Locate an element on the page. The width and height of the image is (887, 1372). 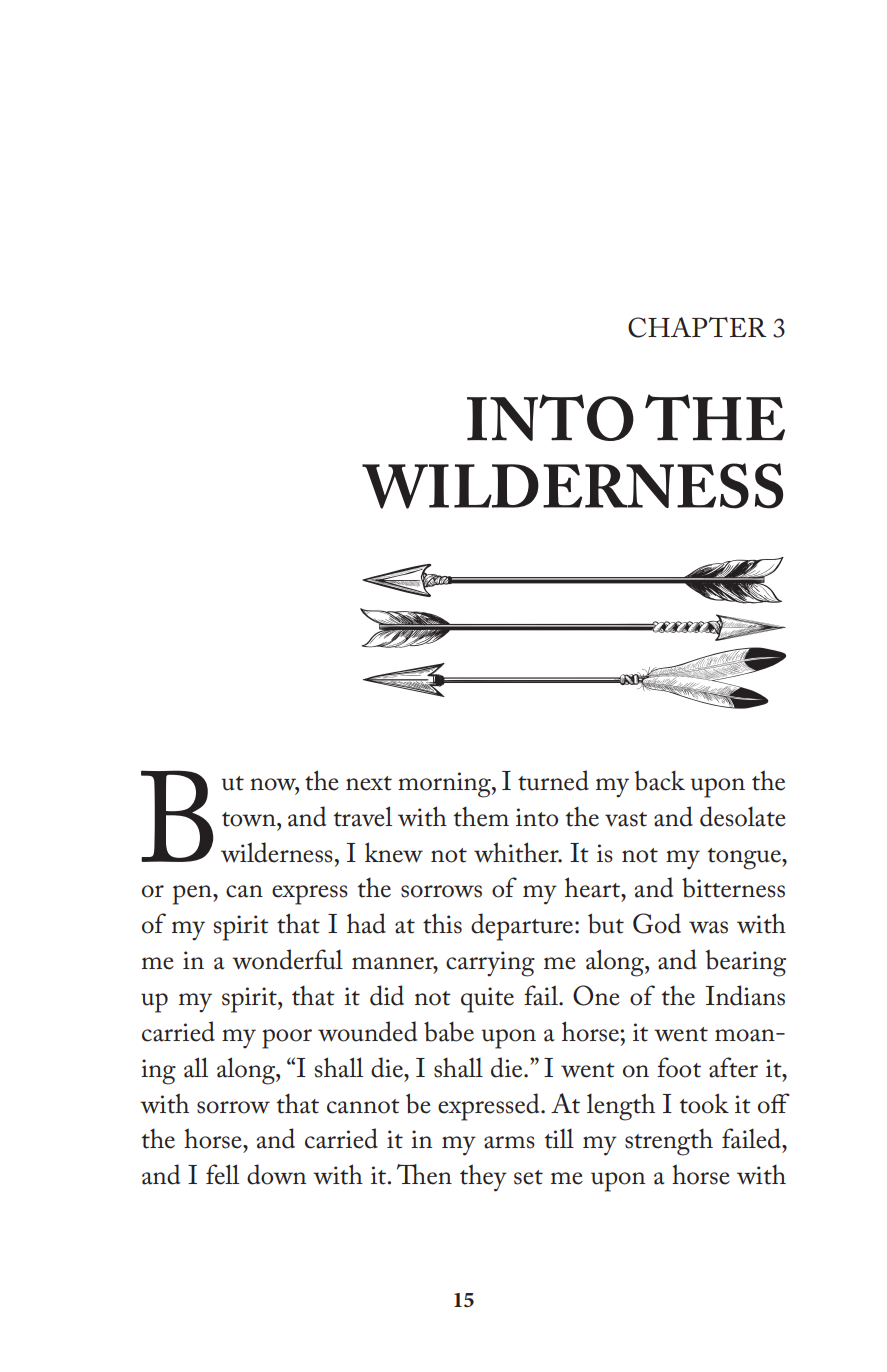
CHAPTER is located at coordinates (697, 327).
